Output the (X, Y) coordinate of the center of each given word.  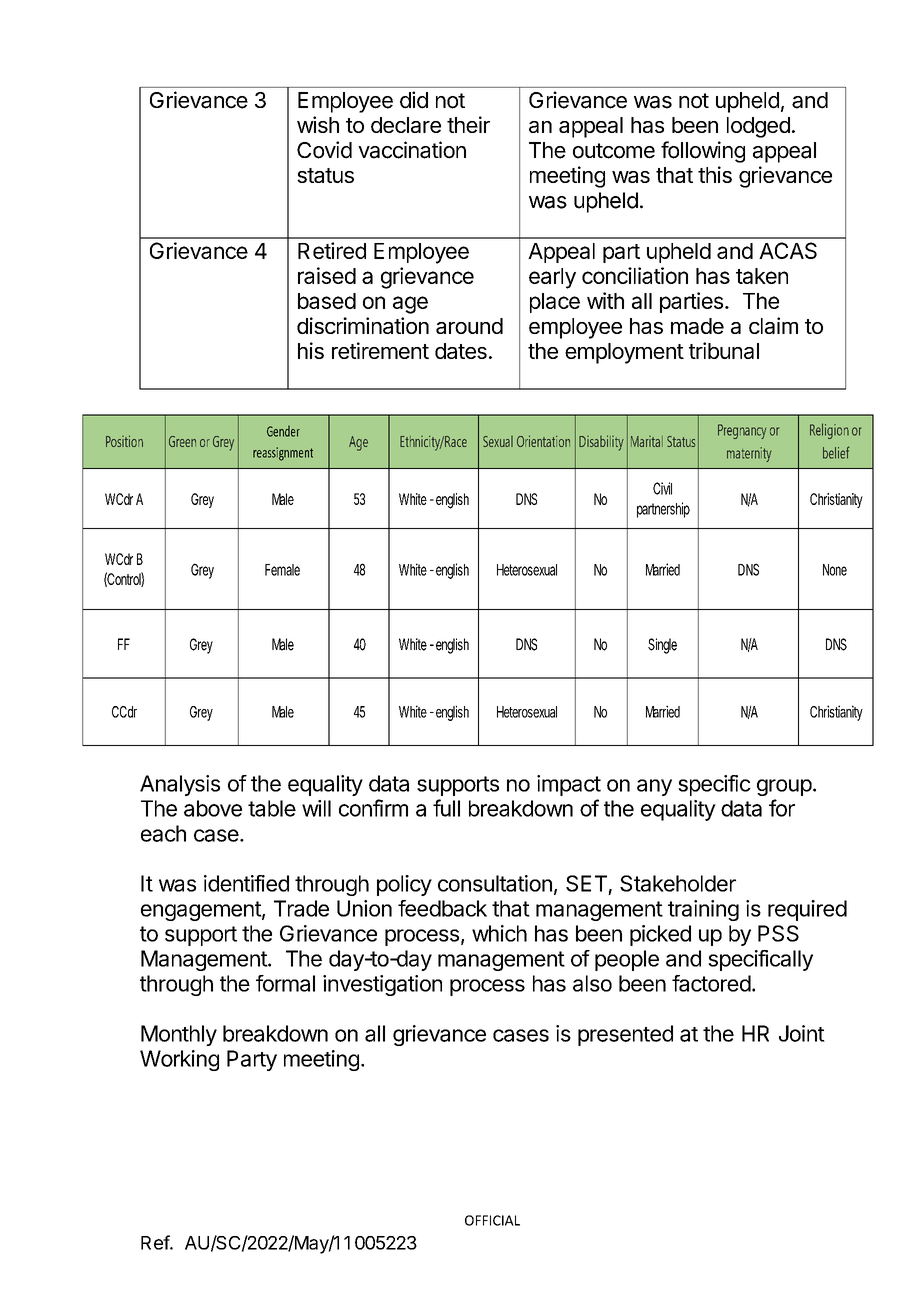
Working (179, 1060)
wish (318, 124)
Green (182, 441)
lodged (758, 127)
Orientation (543, 441)
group (784, 787)
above (213, 808)
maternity (749, 454)
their (468, 124)
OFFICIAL (492, 1220)
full (446, 808)
